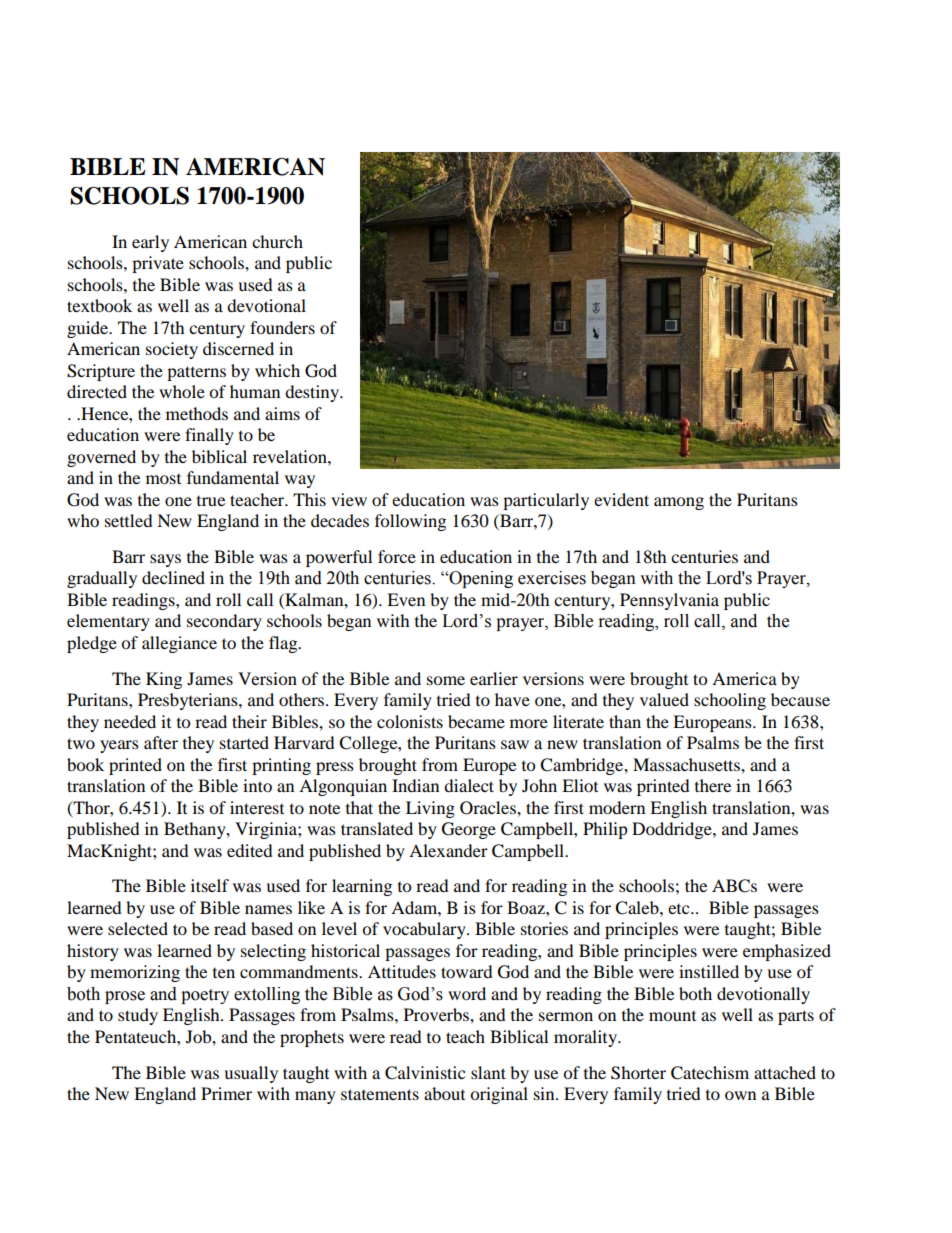 This screenshot has height=1233, width=952. Describe the element at coordinates (621, 499) in the screenshot. I see `evident` at that location.
